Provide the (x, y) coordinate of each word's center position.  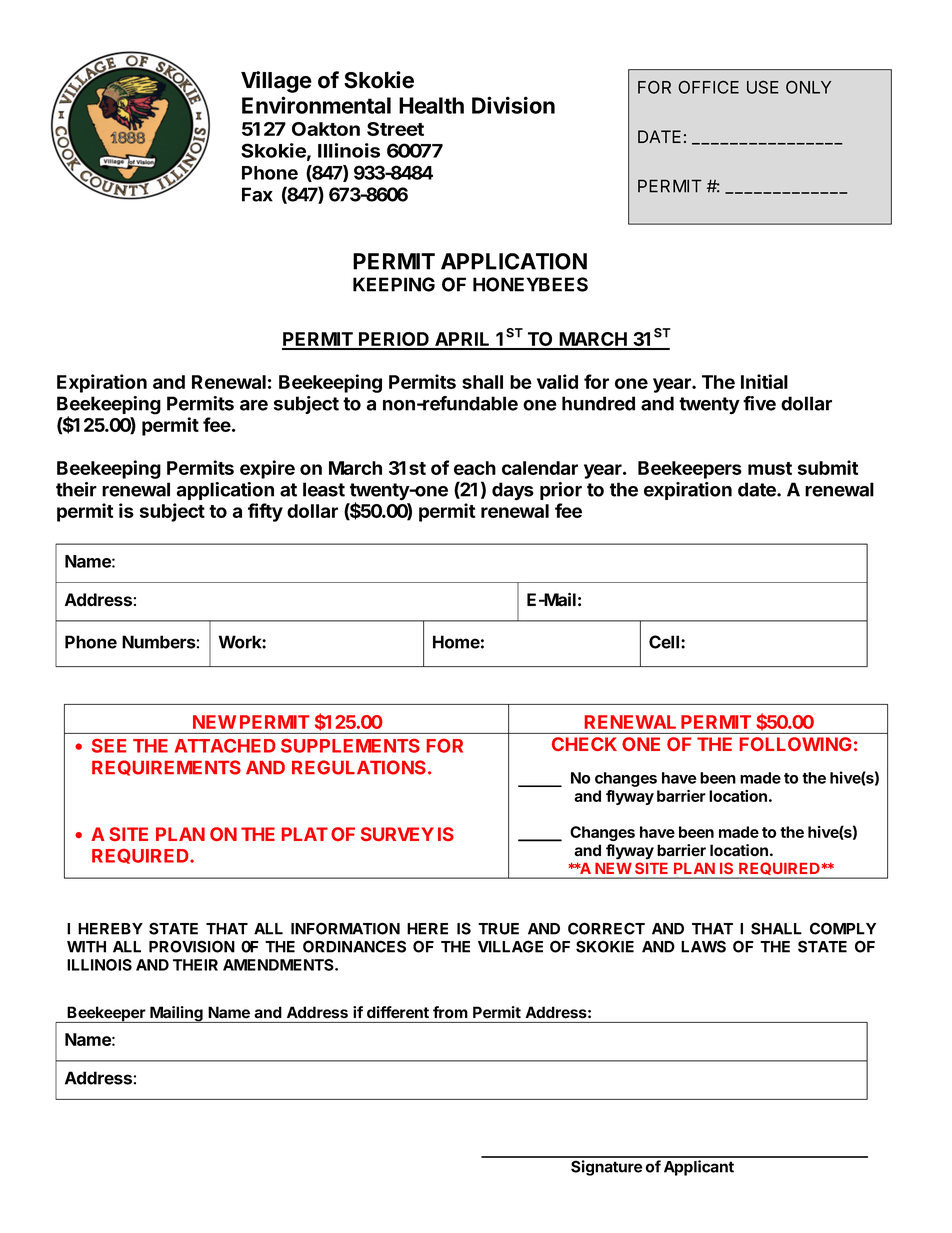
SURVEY (397, 834)
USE (763, 87)
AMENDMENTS (279, 965)
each (475, 468)
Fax (257, 194)
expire (267, 469)
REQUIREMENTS (166, 768)
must (770, 468)
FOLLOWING (795, 744)
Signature (606, 1168)
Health (431, 105)
